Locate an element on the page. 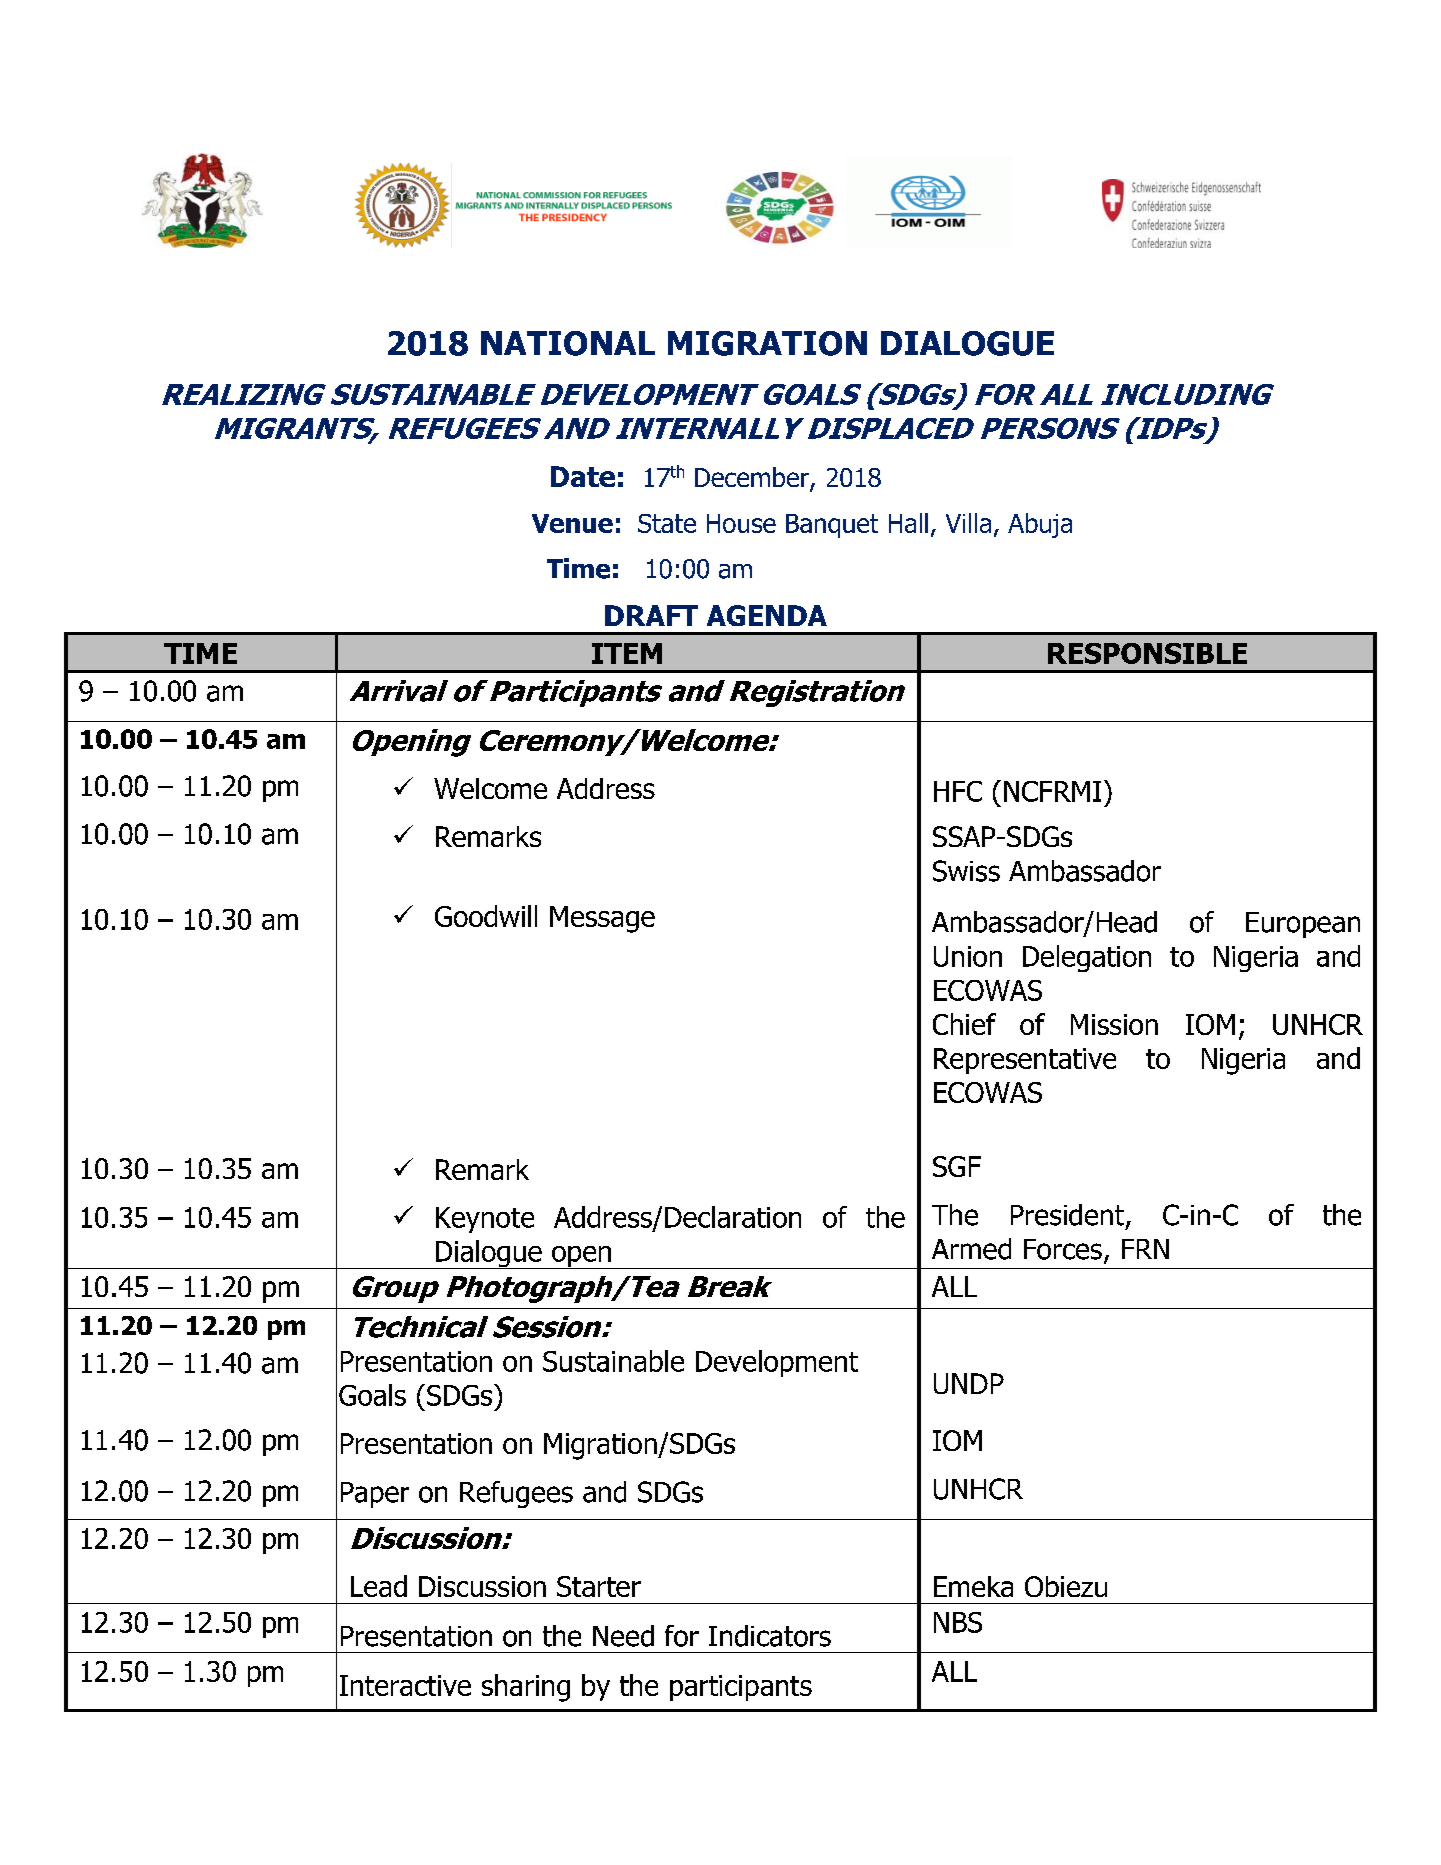 The width and height of the page is (1441, 1865). HFC is located at coordinates (958, 791).
